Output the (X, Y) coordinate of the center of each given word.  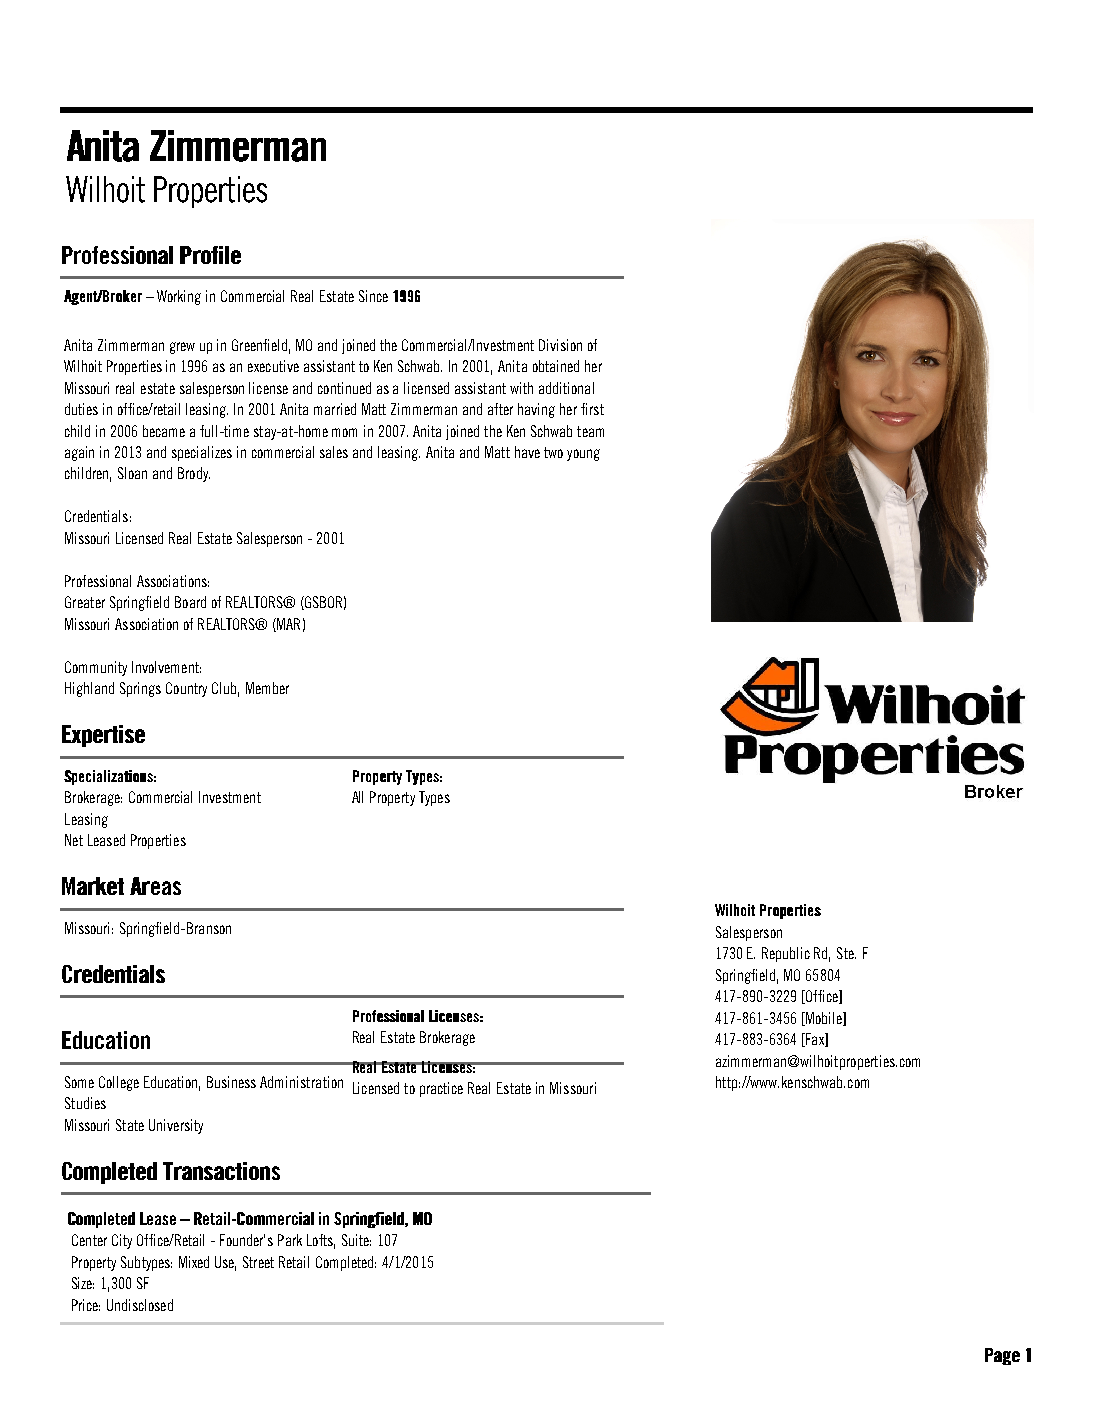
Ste (846, 953)
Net (74, 840)
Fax (815, 1040)
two (553, 452)
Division (560, 345)
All (357, 797)
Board (190, 602)
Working (179, 297)
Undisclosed (140, 1305)
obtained (556, 366)
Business (231, 1082)
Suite (356, 1240)
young (583, 455)
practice (441, 1089)
